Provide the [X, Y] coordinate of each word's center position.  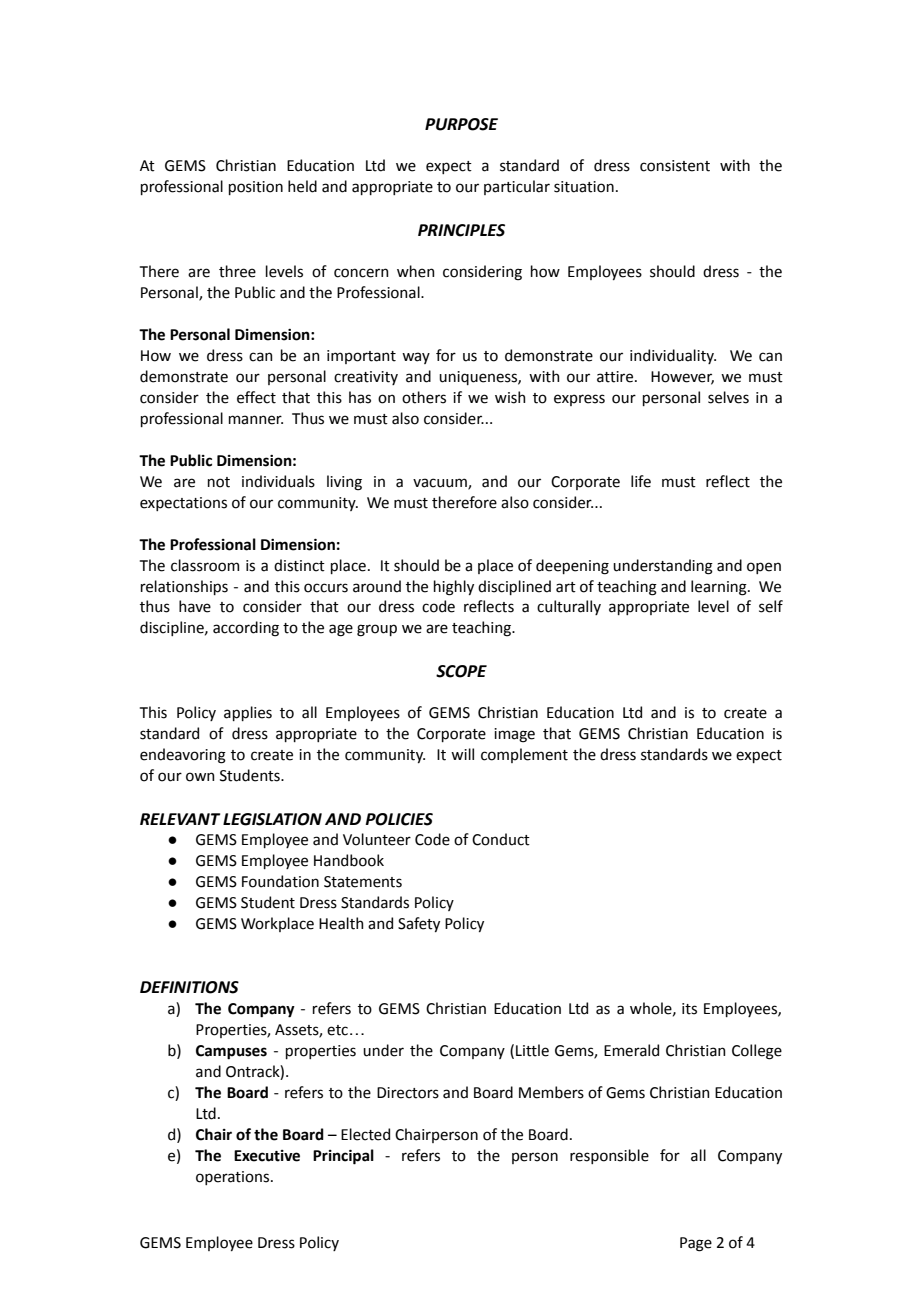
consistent [675, 166]
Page [696, 1244]
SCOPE [461, 671]
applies [248, 713]
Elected [365, 1134]
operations [234, 1178]
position [256, 188]
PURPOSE [461, 124]
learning [720, 588]
